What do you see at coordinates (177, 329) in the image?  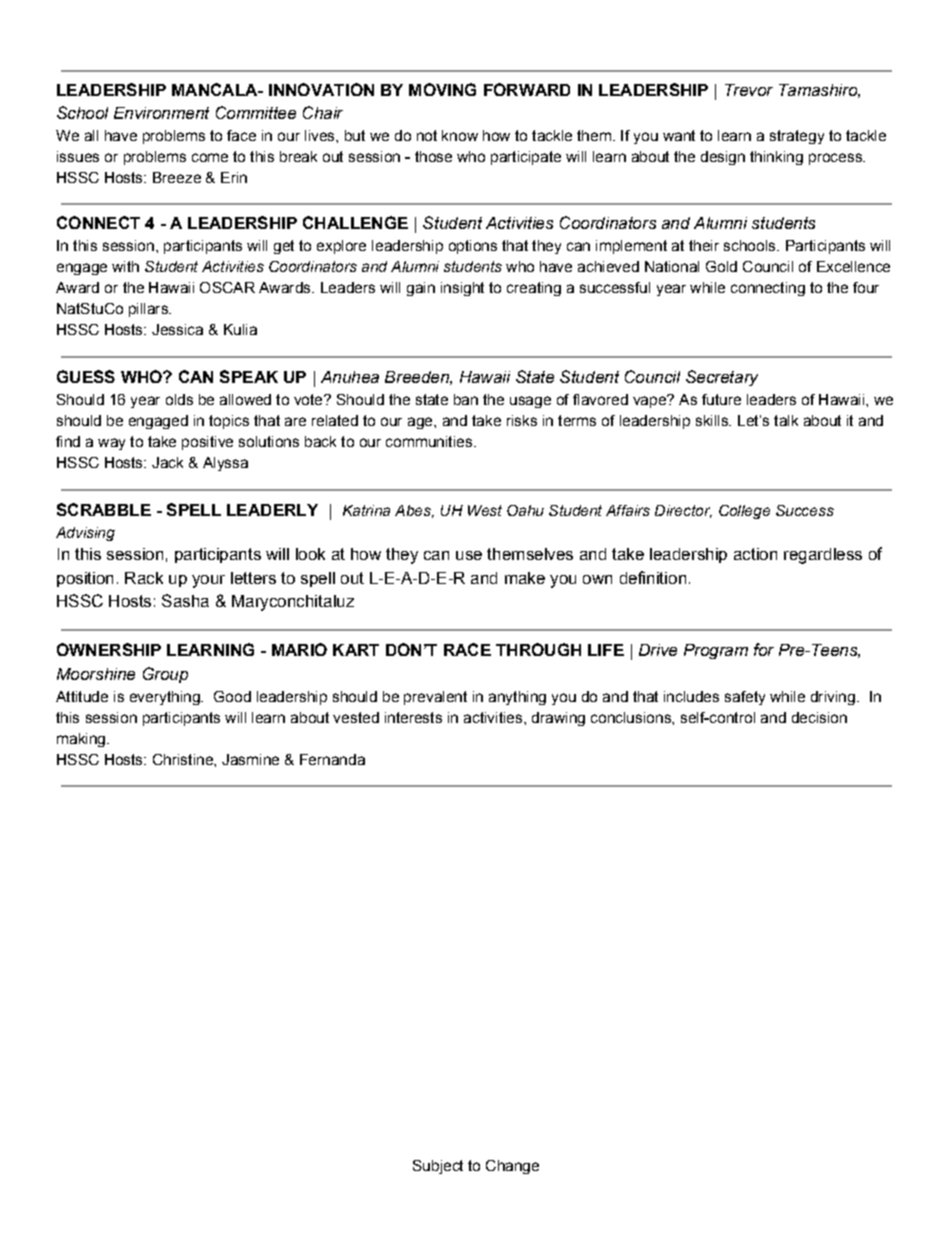 I see `Jessica` at bounding box center [177, 329].
